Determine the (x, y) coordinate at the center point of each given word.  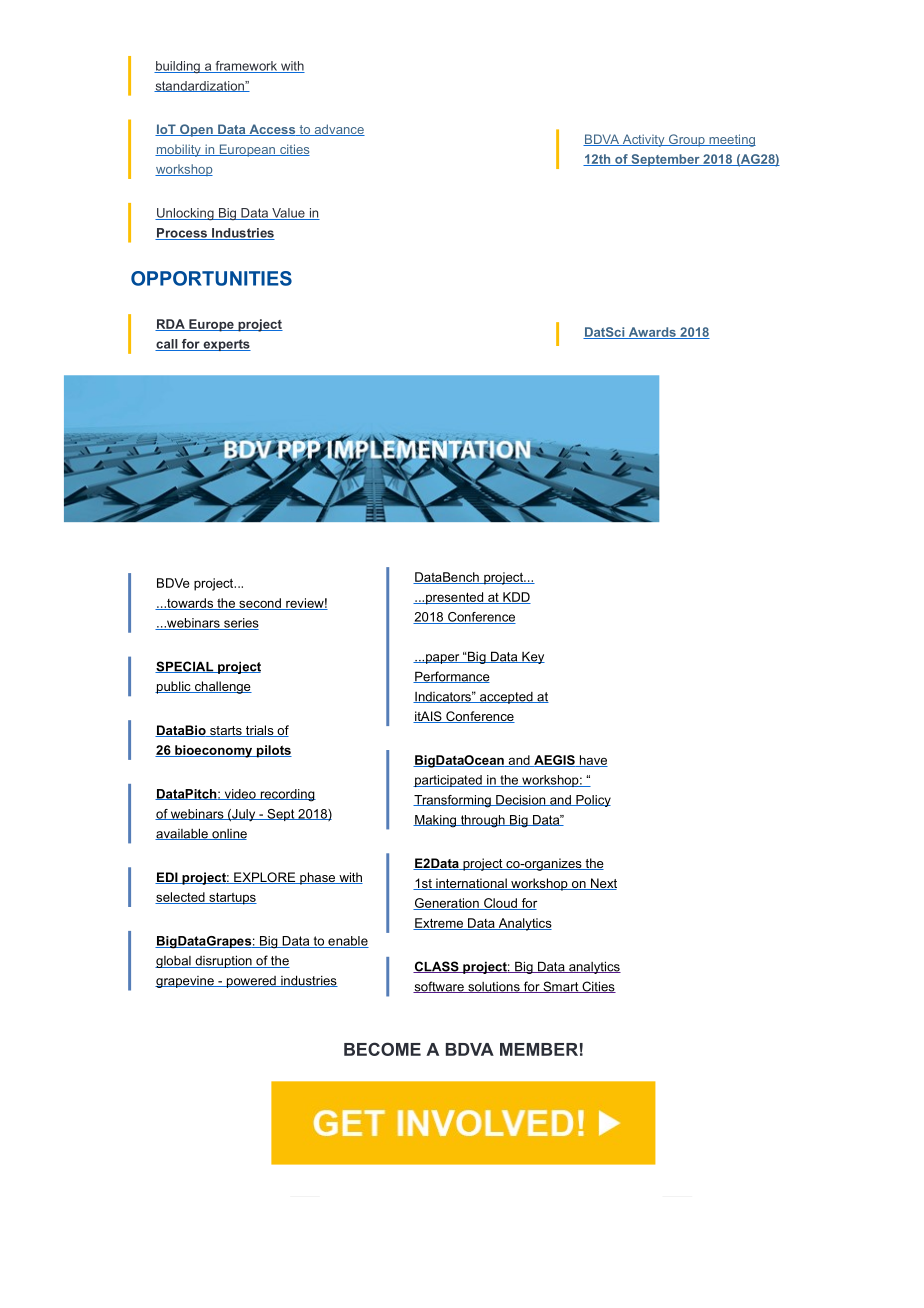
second (260, 604)
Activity (643, 140)
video (240, 794)
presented (455, 598)
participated (448, 781)
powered (251, 982)
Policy (592, 801)
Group (686, 140)
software (439, 987)
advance (338, 130)
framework (246, 67)
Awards (652, 333)
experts (226, 345)
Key (532, 657)
